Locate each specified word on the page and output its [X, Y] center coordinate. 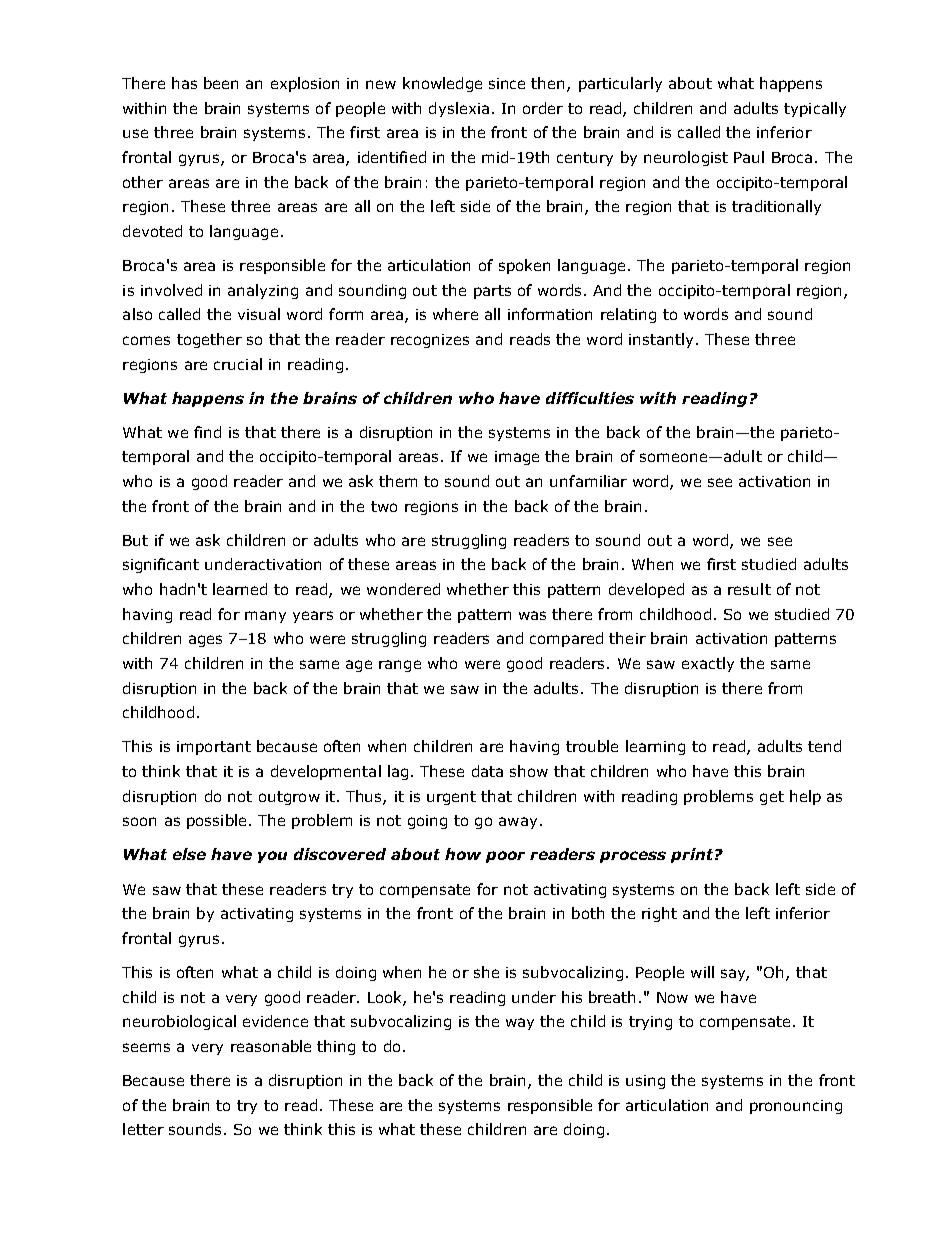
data [487, 771]
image [517, 458]
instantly [663, 340]
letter [143, 1129]
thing [336, 1047]
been [221, 83]
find [207, 432]
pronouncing [796, 1107]
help [805, 797]
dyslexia [459, 109]
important [214, 748]
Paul [749, 157]
